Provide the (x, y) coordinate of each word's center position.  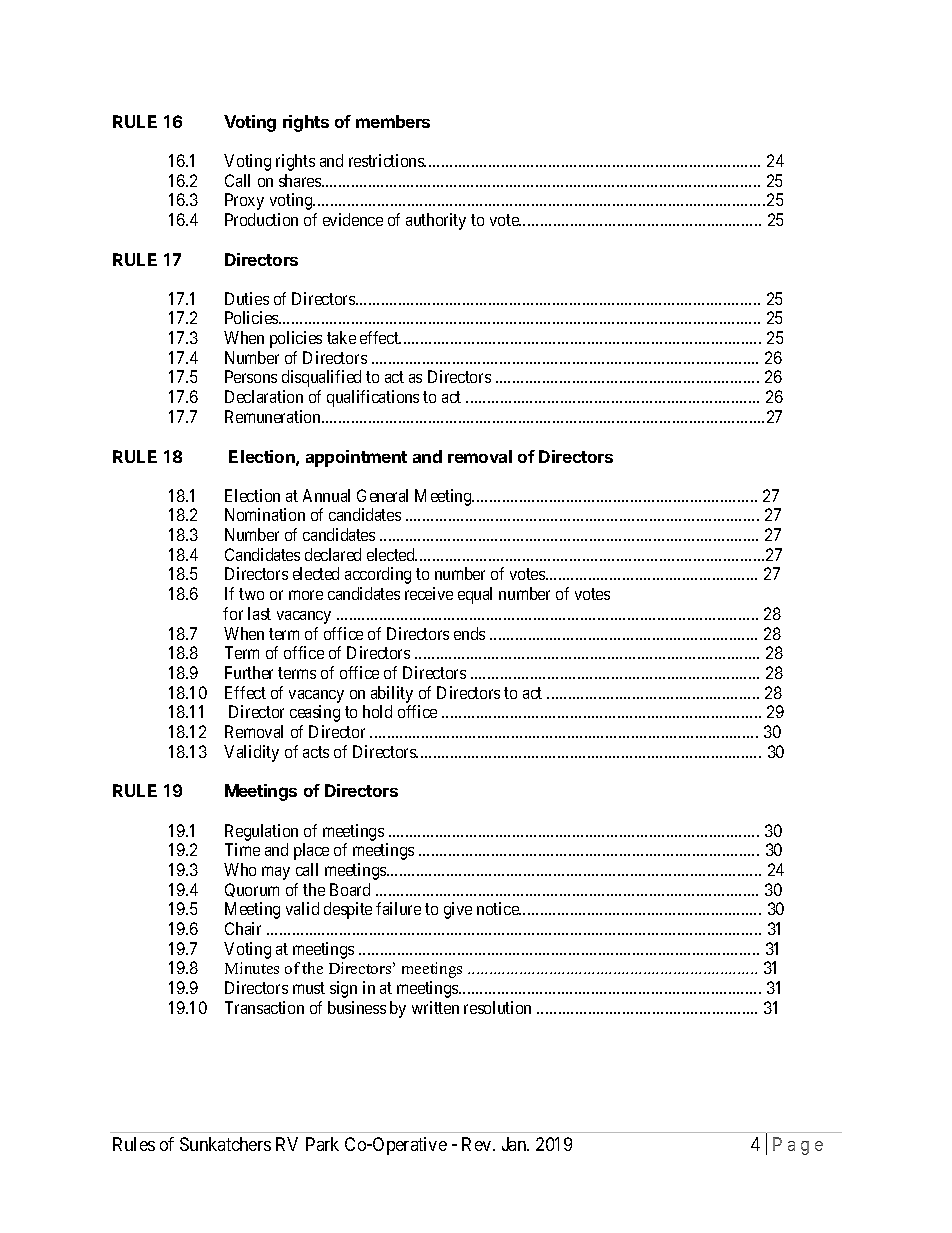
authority (436, 221)
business (357, 1007)
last (259, 613)
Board (350, 889)
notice (499, 908)
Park (322, 1144)
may (276, 873)
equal (475, 595)
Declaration (264, 396)
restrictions (387, 160)
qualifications (373, 398)
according (378, 575)
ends (469, 633)
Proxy (244, 201)
